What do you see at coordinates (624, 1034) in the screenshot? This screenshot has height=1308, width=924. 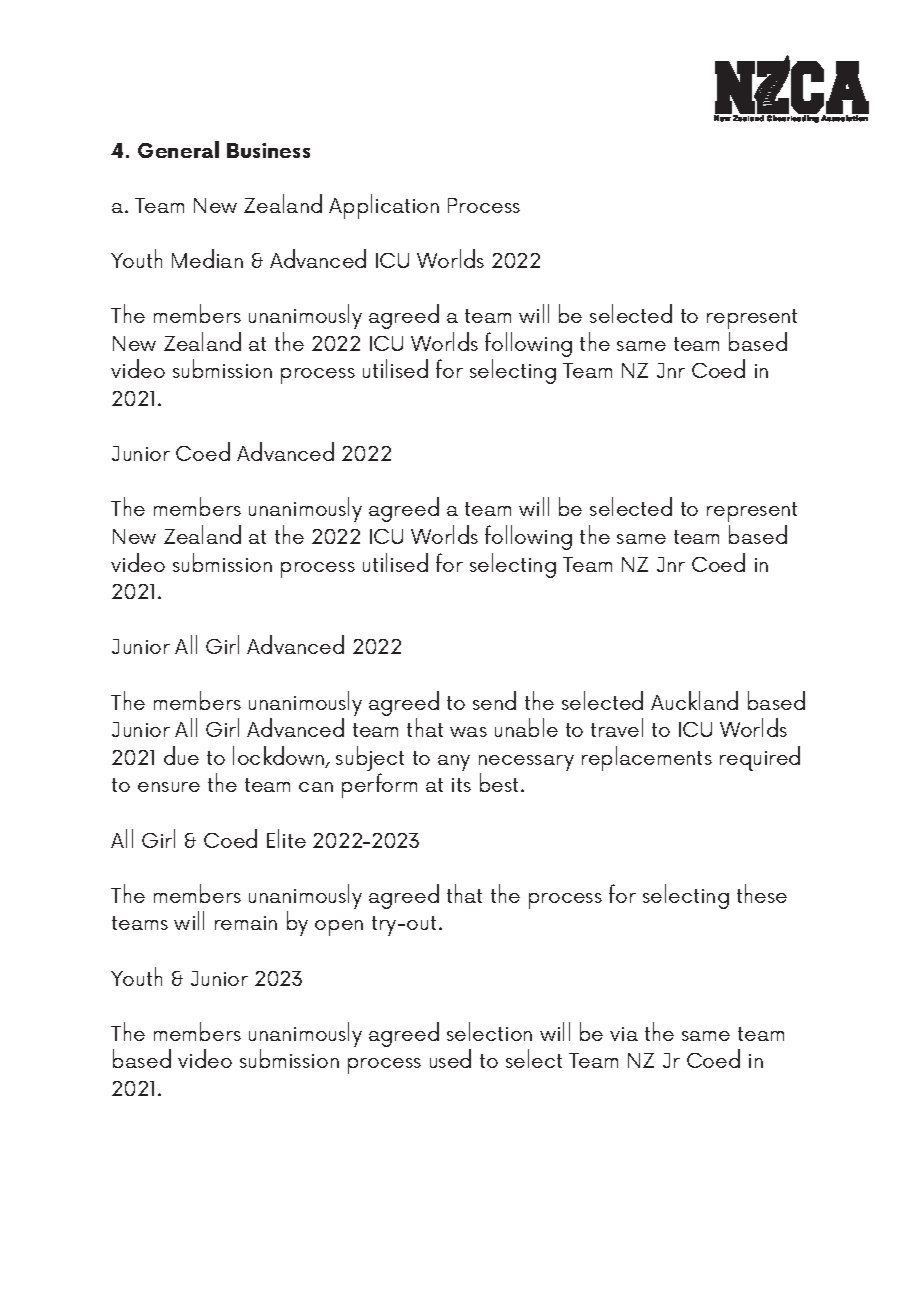 I see `via` at bounding box center [624, 1034].
